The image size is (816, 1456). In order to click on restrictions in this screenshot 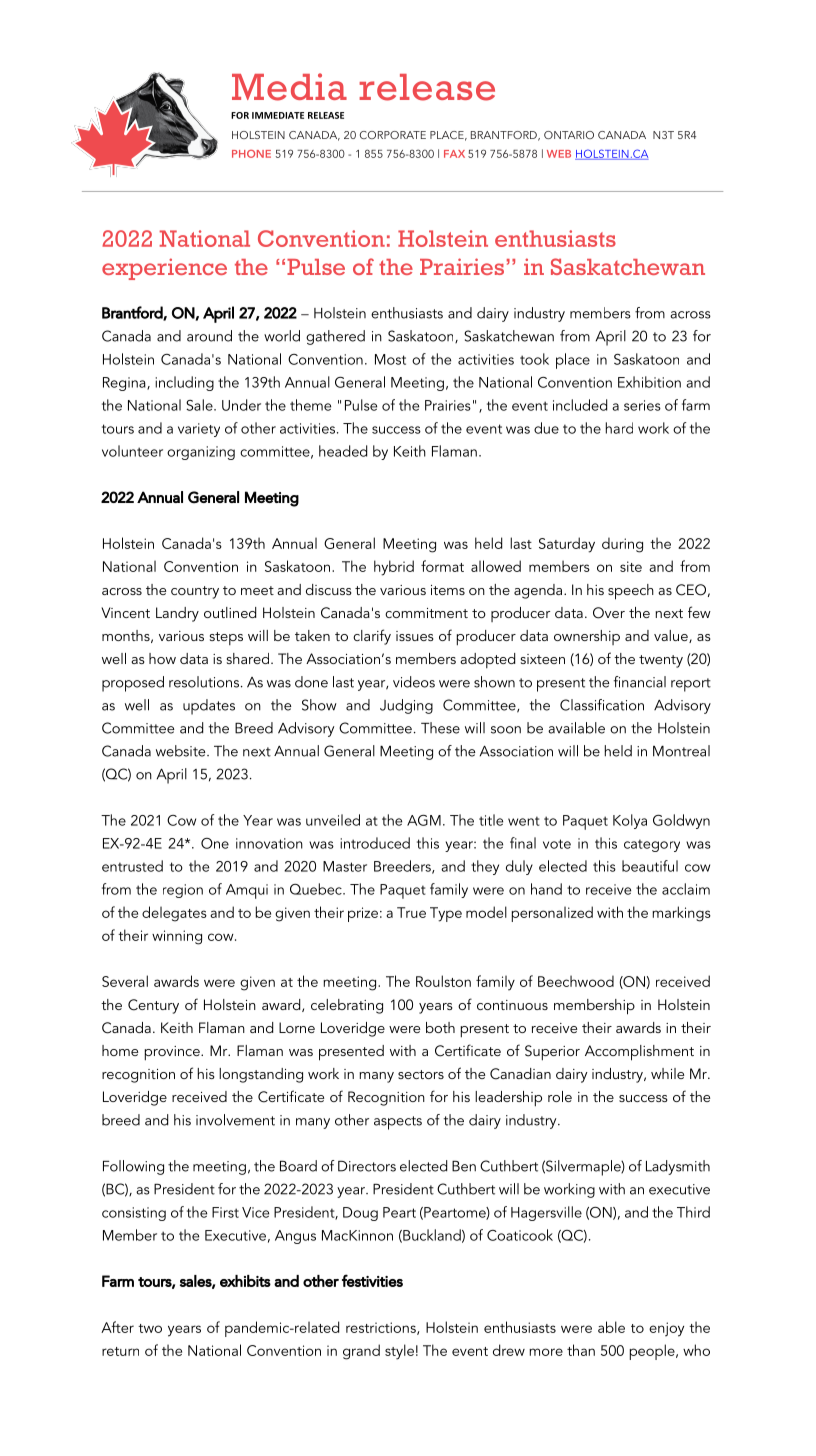, I will do `click(382, 1328)`.
